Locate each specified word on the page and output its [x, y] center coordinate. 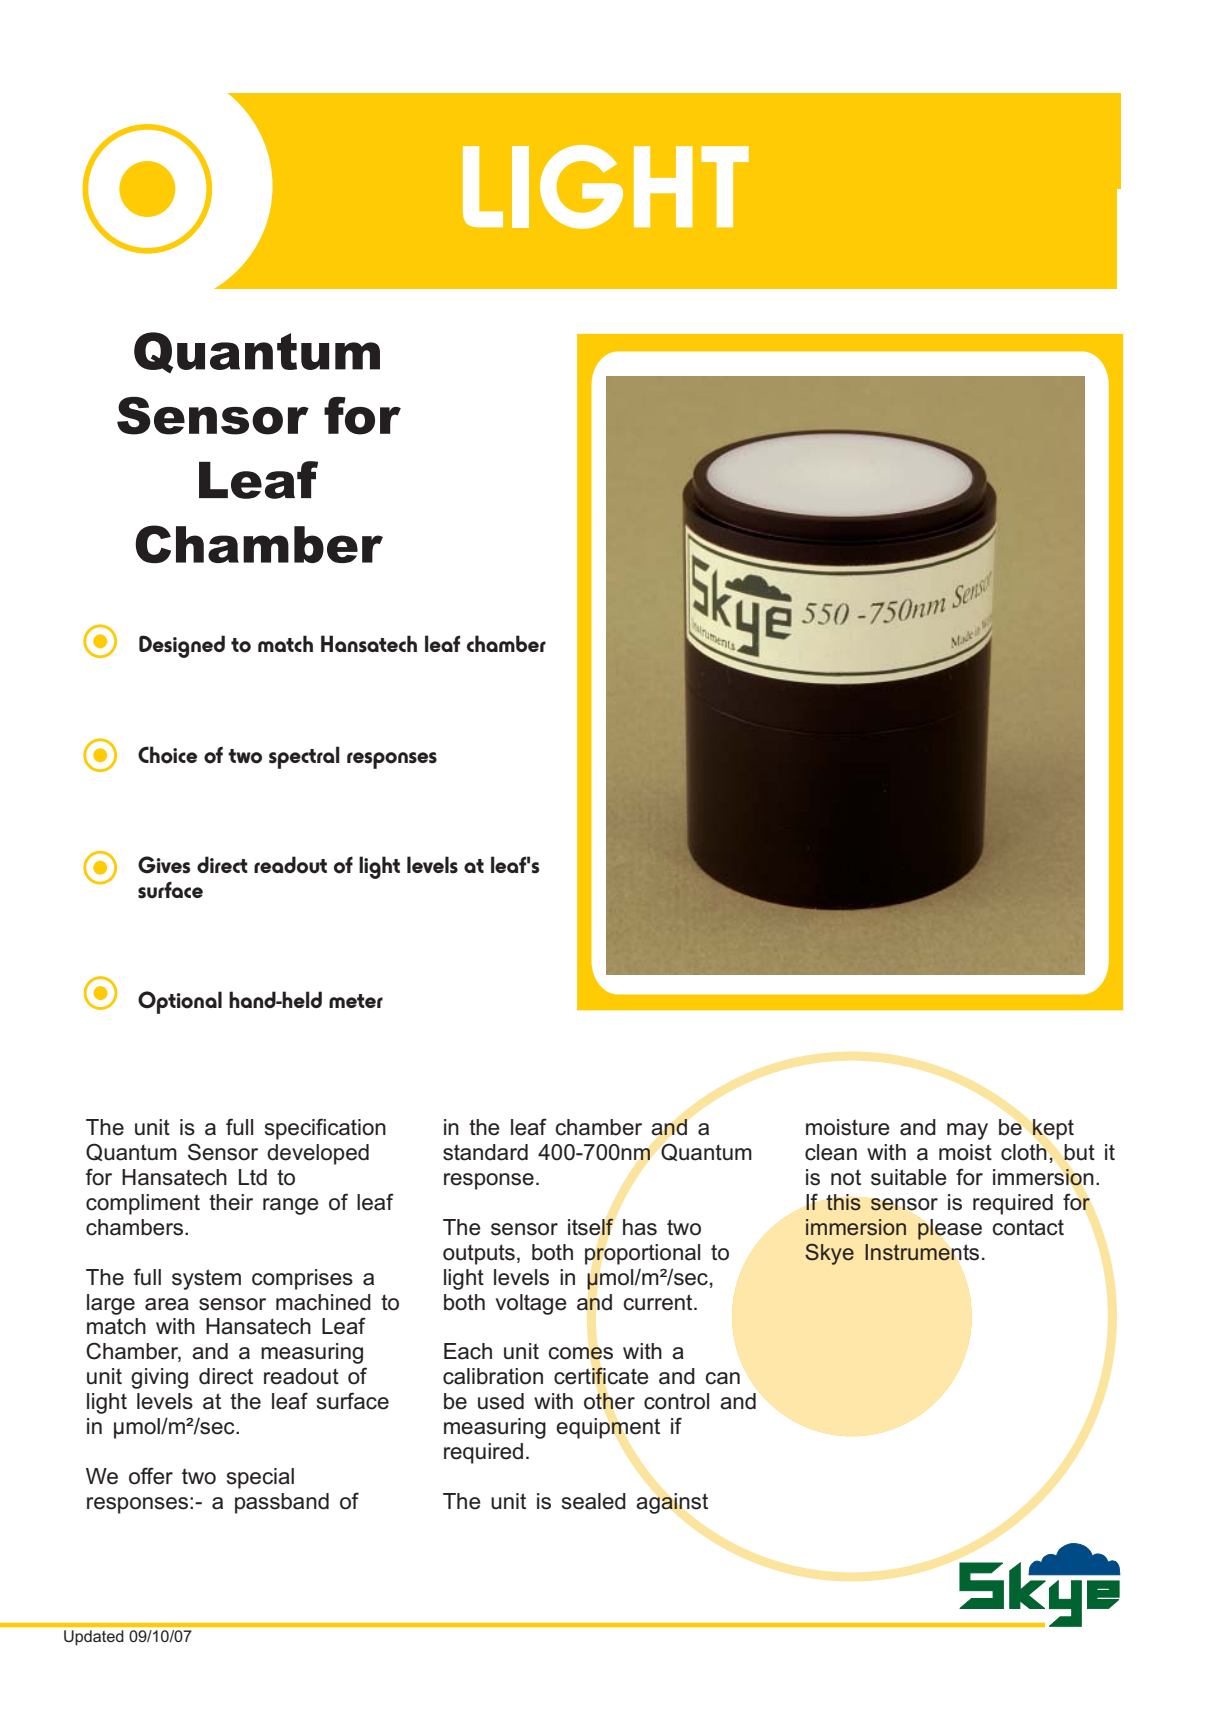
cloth [1024, 1152]
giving [159, 1378]
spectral [304, 757]
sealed [594, 1501]
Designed [182, 646]
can [722, 1378]
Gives [164, 865]
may [967, 1131]
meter [356, 1001]
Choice [167, 755]
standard [485, 1152]
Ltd [253, 1177]
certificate [601, 1376]
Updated [93, 1637]
